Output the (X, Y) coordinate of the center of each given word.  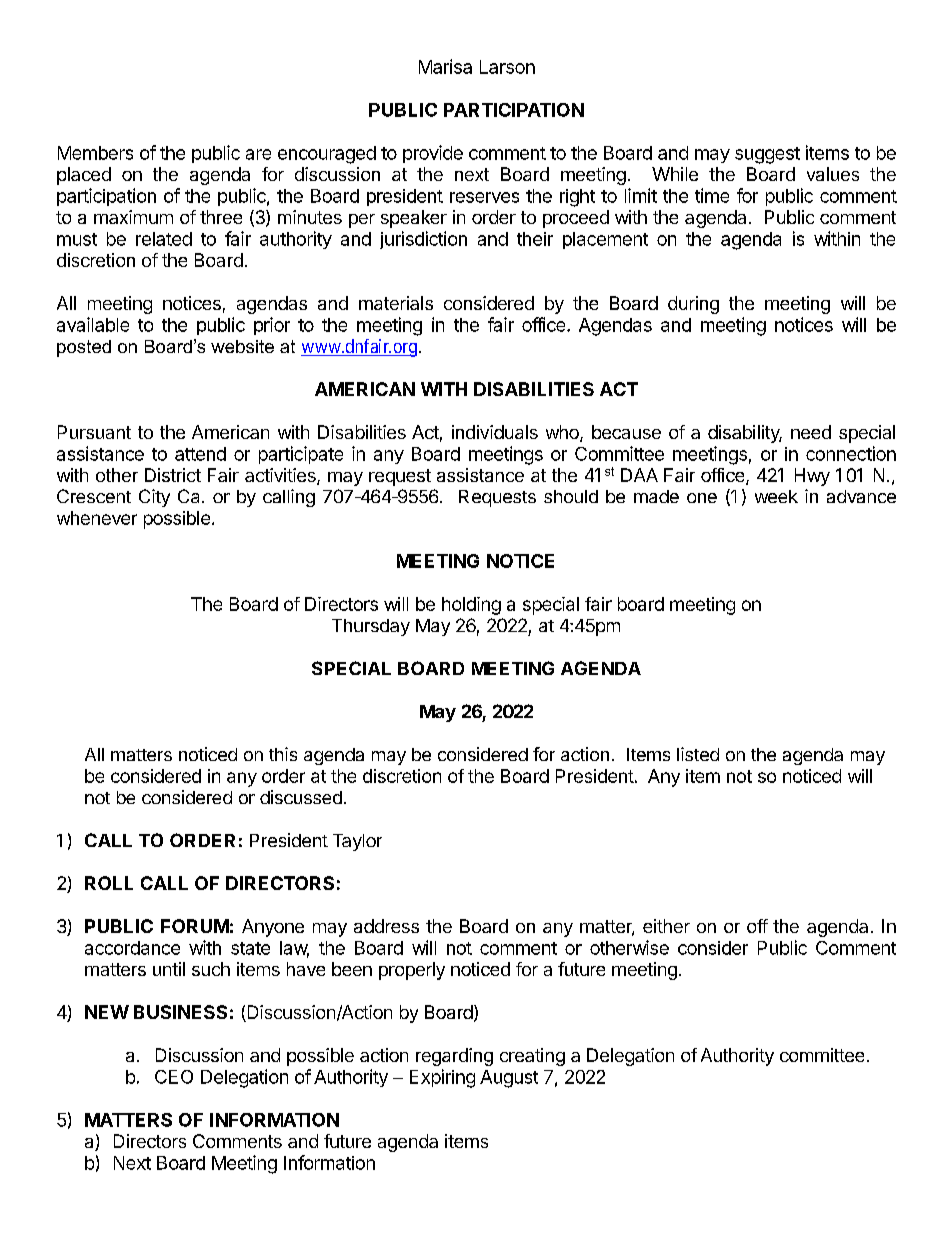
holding (471, 606)
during (693, 305)
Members (95, 153)
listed (698, 754)
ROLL (109, 883)
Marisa (445, 66)
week (776, 496)
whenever (97, 518)
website (242, 346)
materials (396, 303)
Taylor (357, 842)
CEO (174, 1077)
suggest (767, 155)
